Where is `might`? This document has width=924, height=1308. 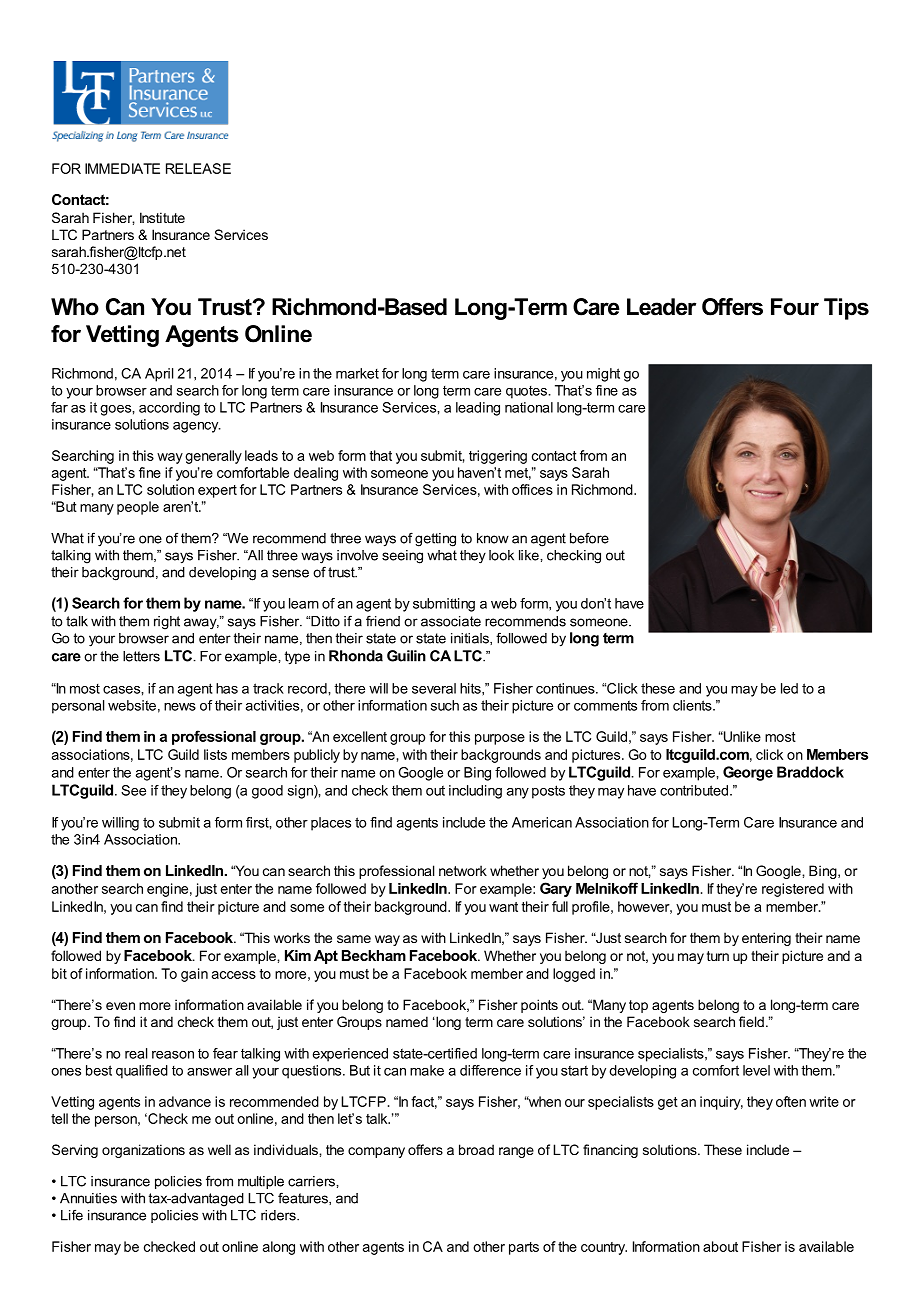
might is located at coordinates (603, 375).
